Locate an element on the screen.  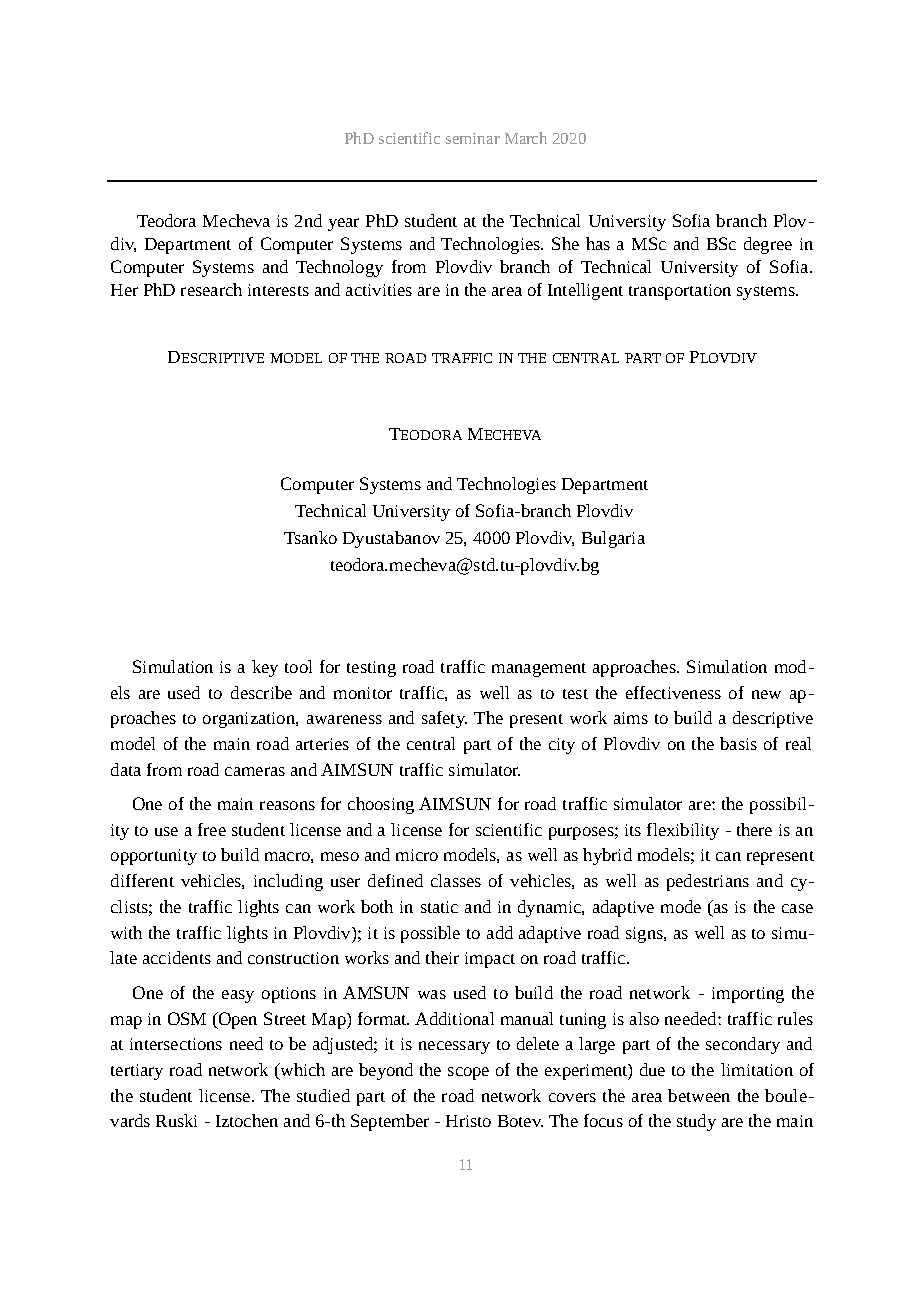
year is located at coordinates (343, 224).
